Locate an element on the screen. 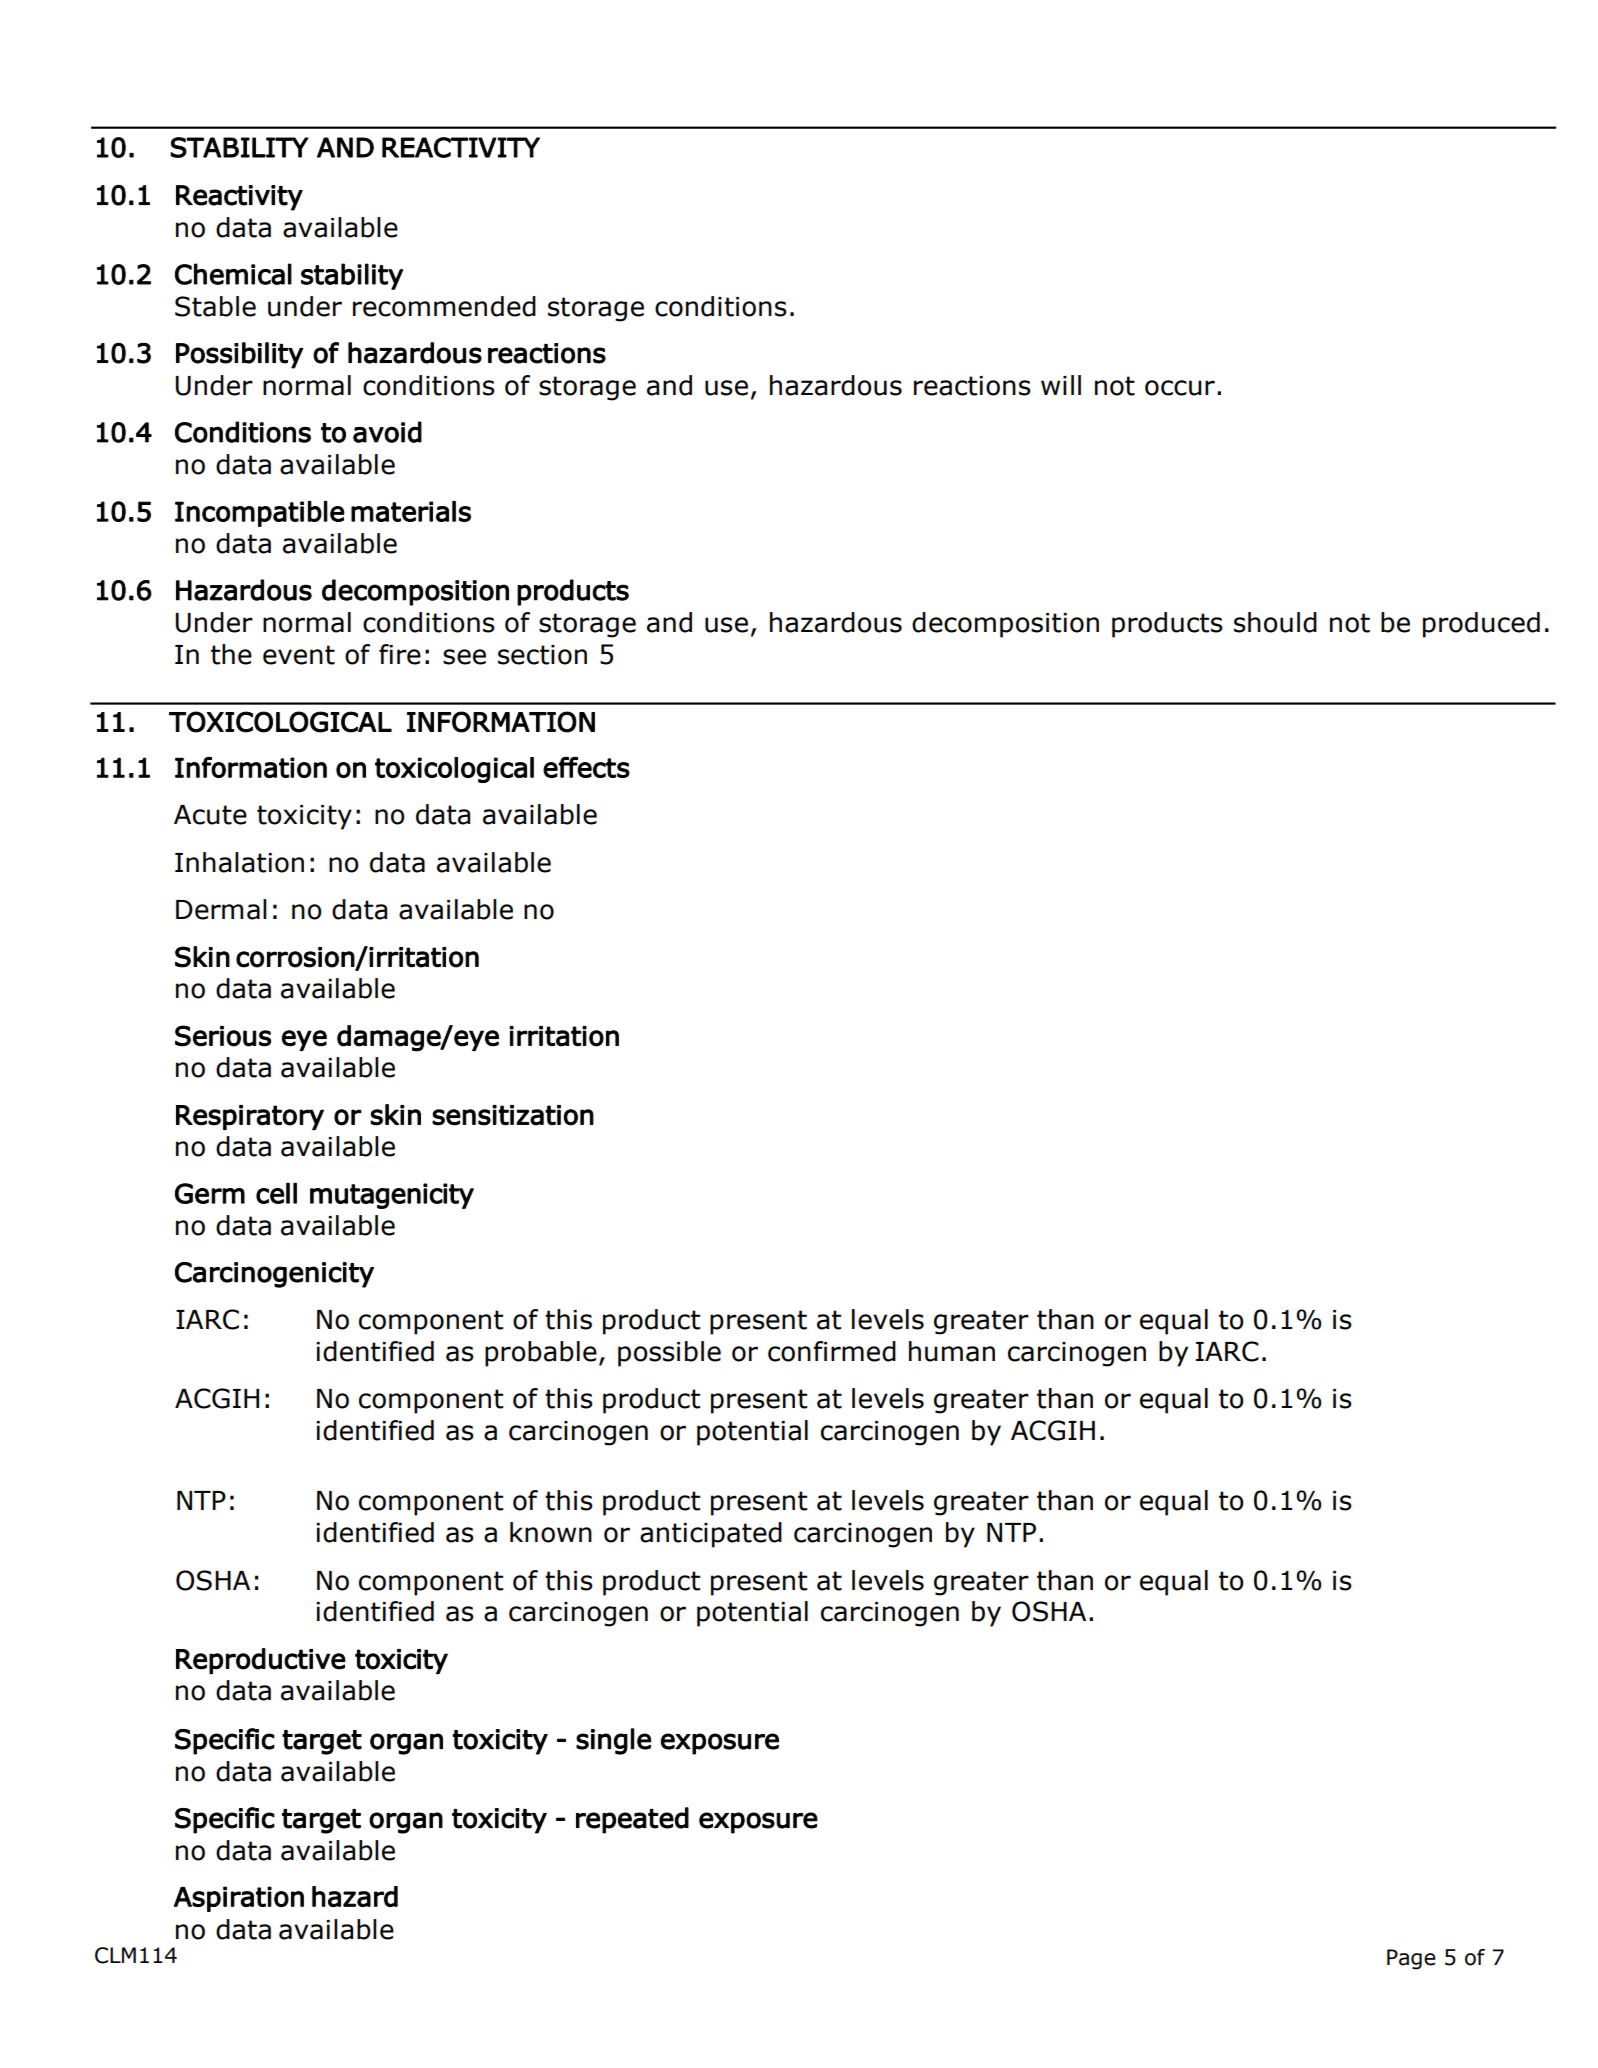 The image size is (1598, 2068). occur is located at coordinates (1180, 388).
